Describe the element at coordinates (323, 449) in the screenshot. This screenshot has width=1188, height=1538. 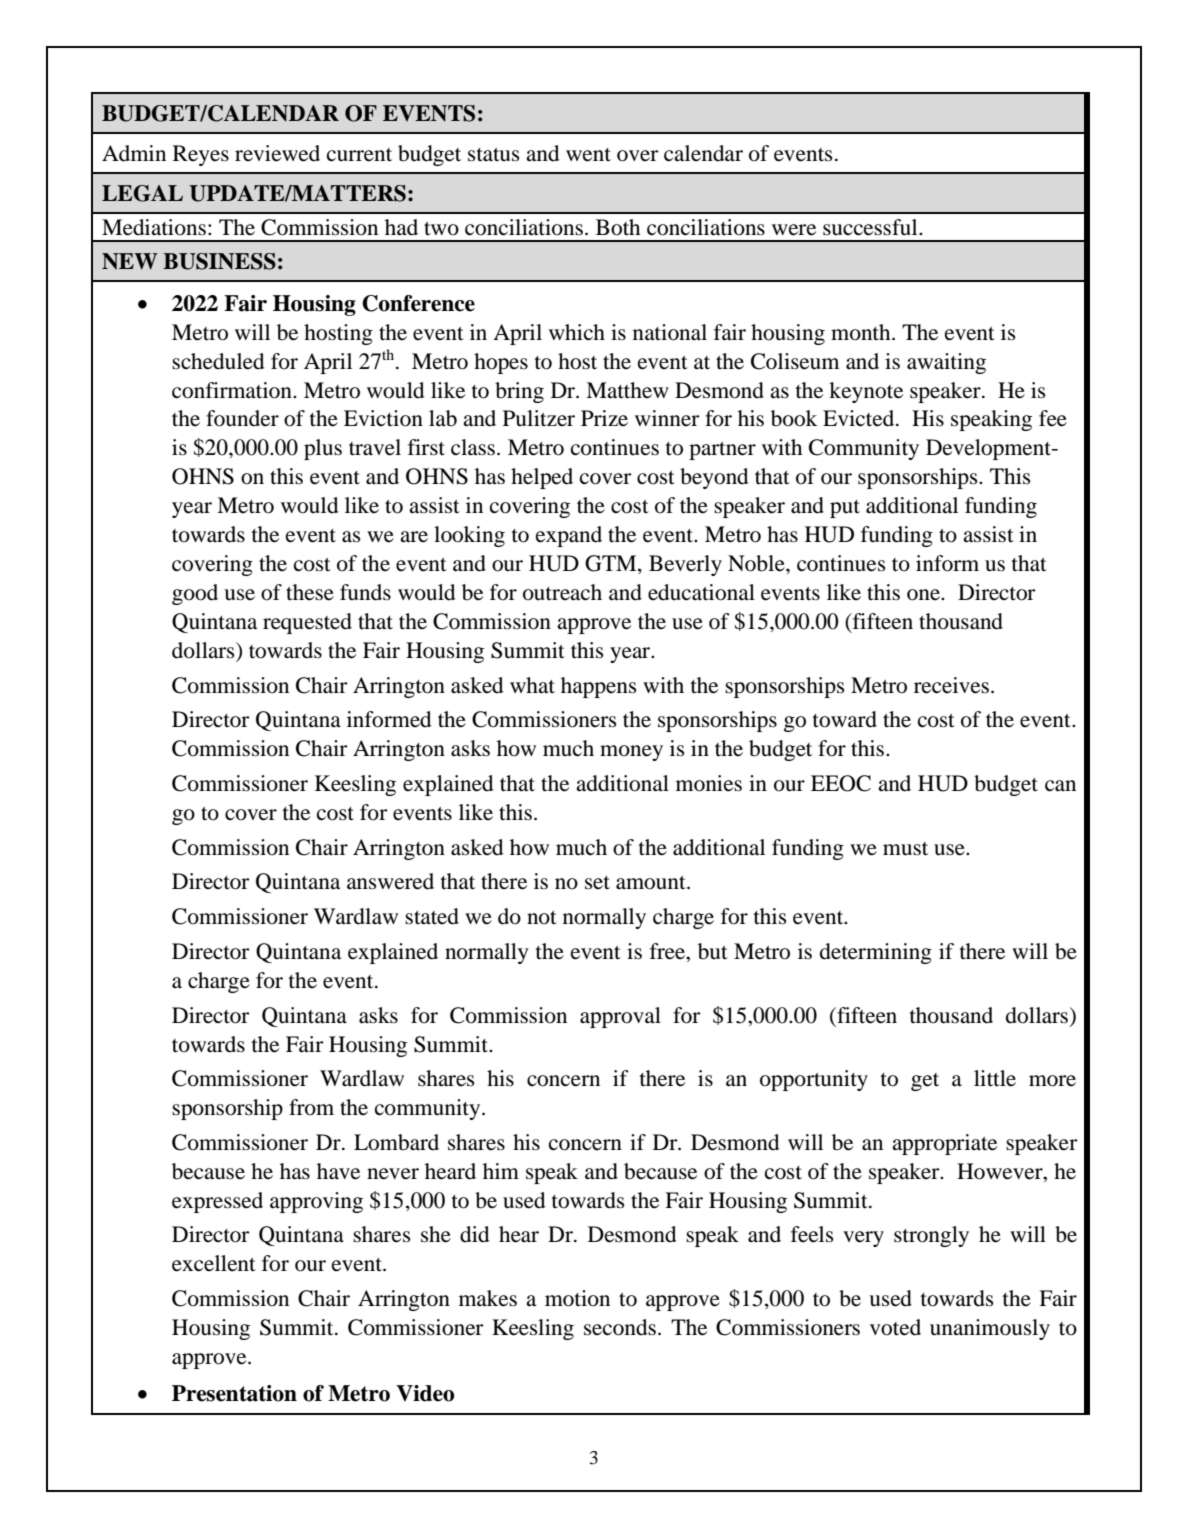
I see `plus` at that location.
